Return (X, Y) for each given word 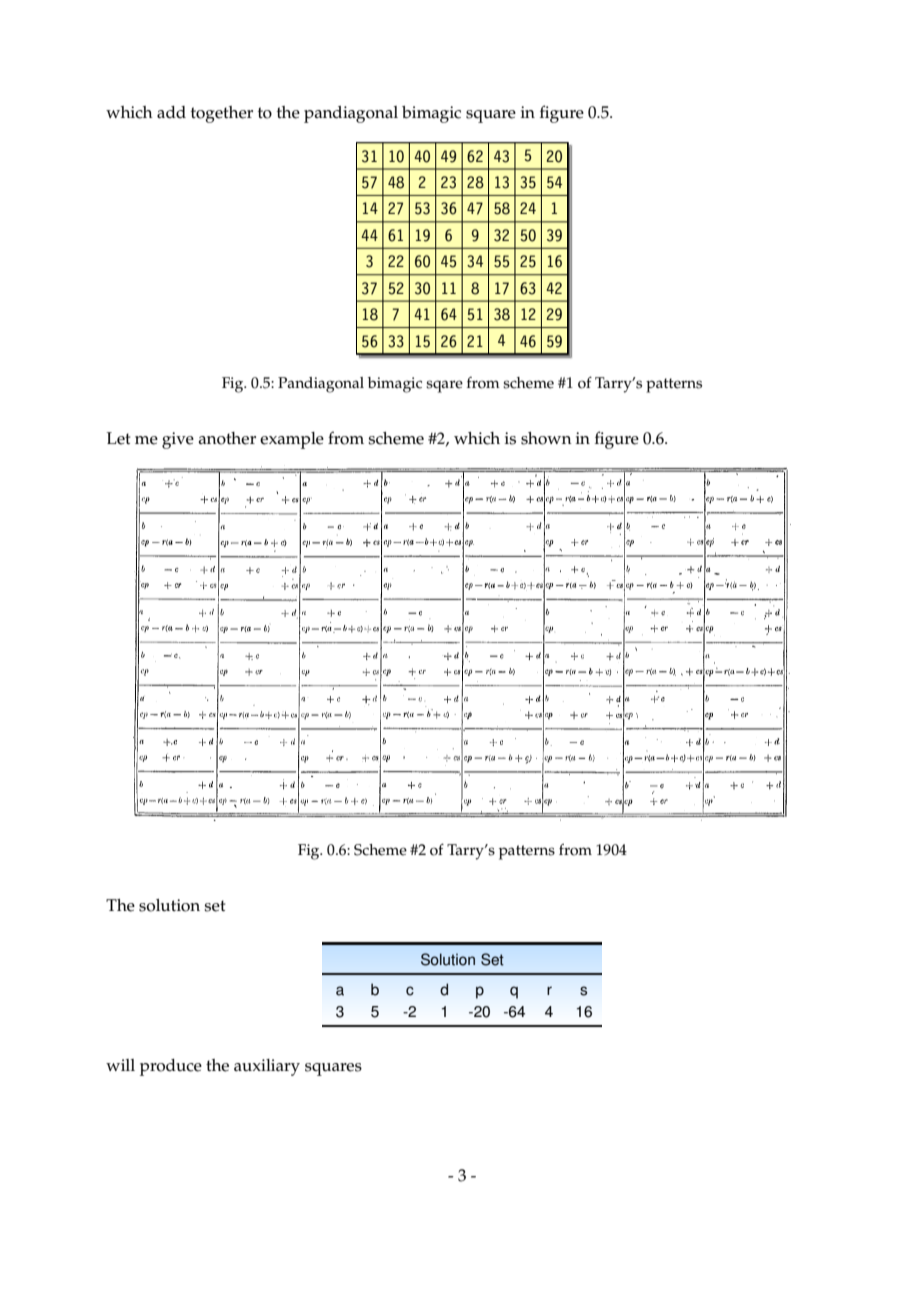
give (178, 440)
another (227, 438)
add (171, 112)
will (120, 1065)
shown (546, 438)
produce (171, 1067)
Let (119, 438)
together (222, 114)
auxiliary (267, 1067)
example (292, 440)
